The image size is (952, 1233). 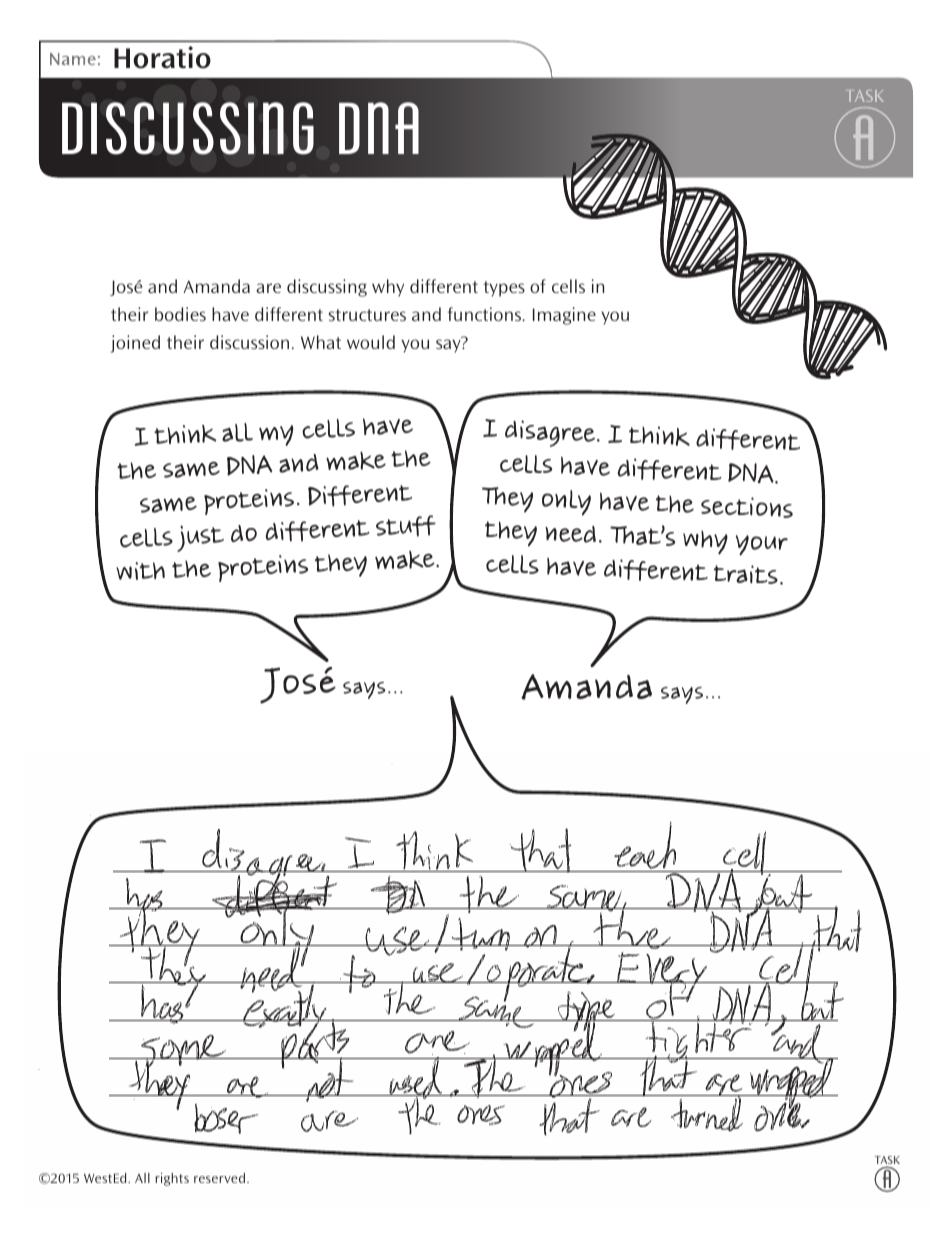 I want to click on are, so click(x=268, y=288).
